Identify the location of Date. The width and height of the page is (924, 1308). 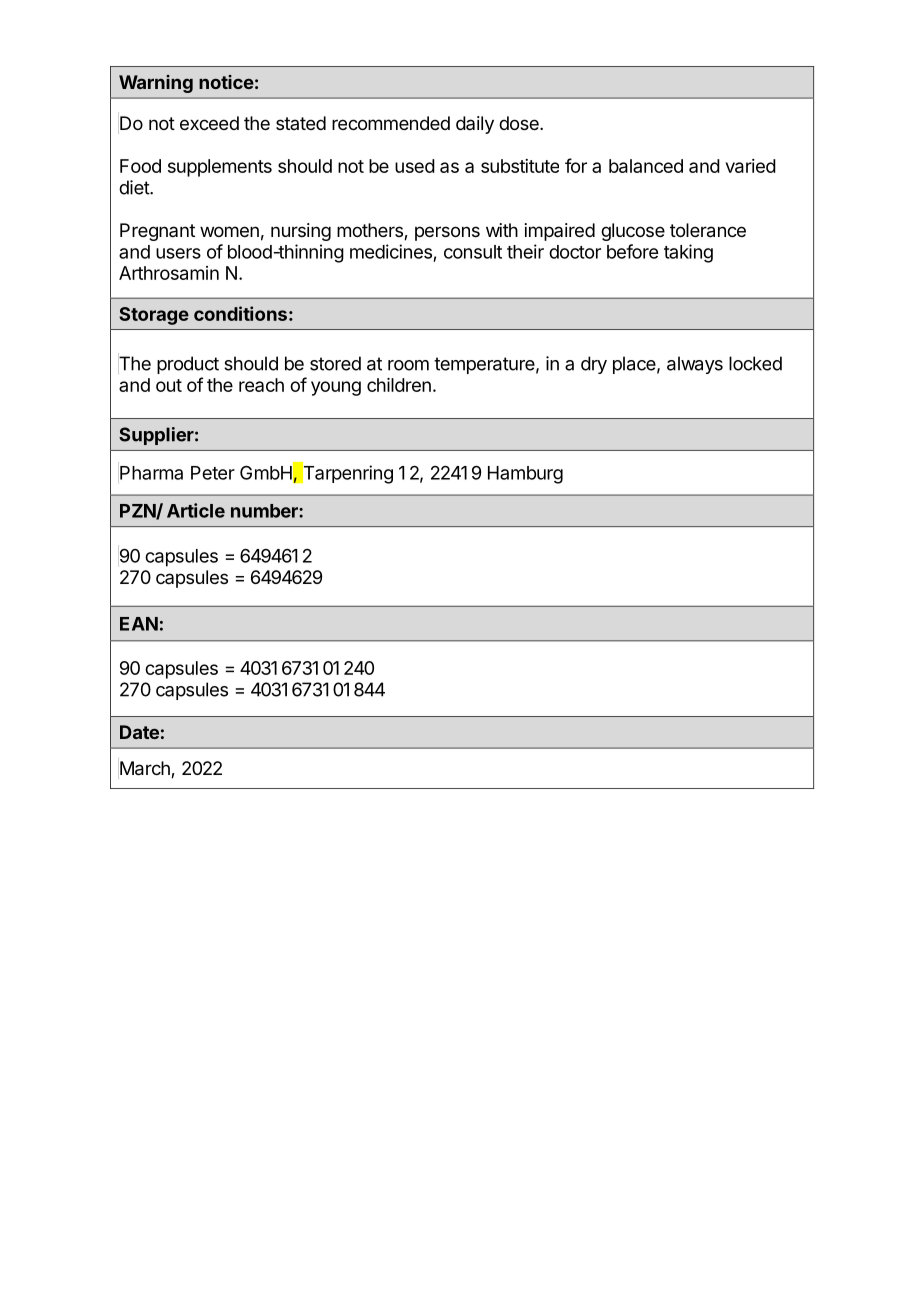
(139, 732).
